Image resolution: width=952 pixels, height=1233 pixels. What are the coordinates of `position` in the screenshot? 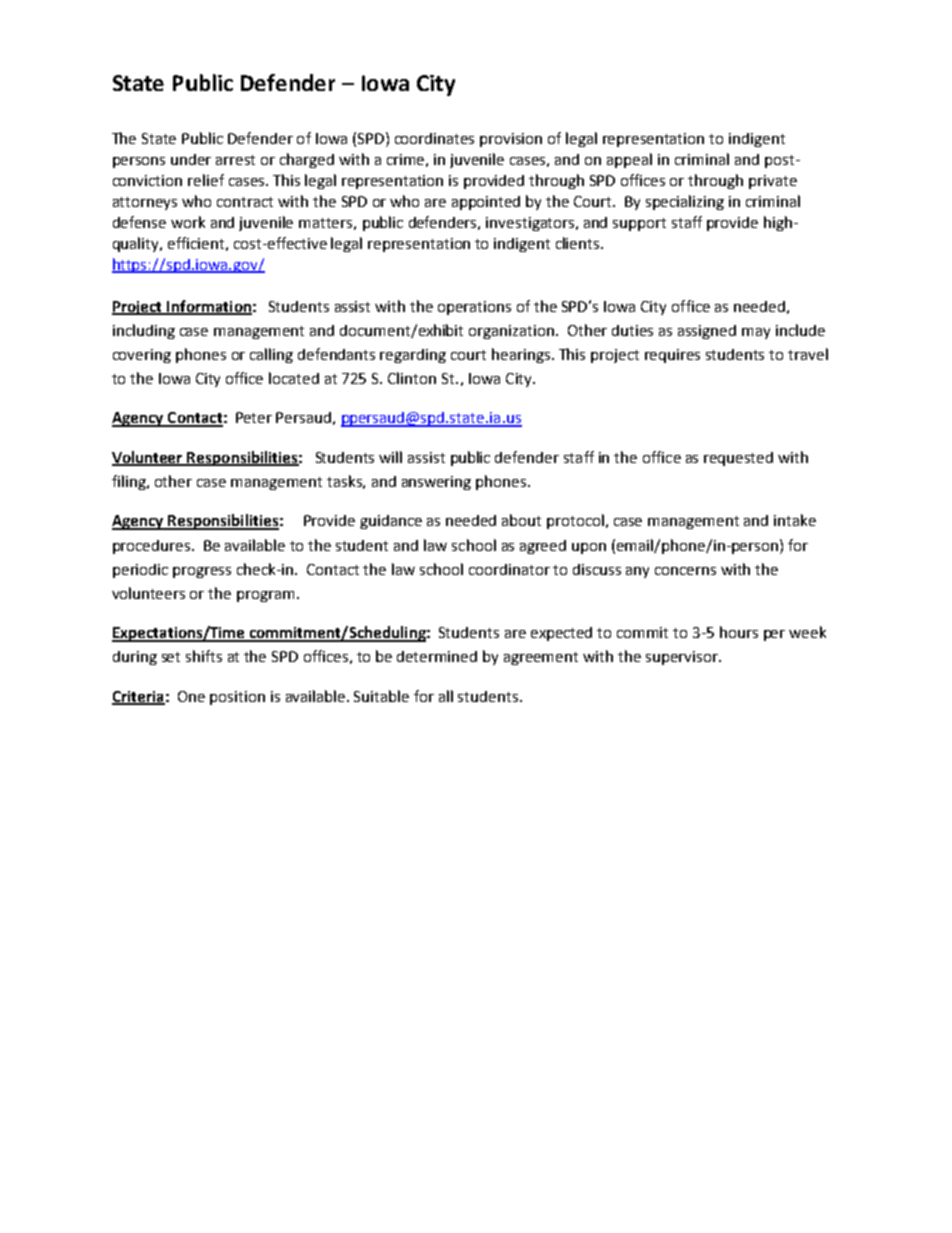 It's located at (237, 698).
